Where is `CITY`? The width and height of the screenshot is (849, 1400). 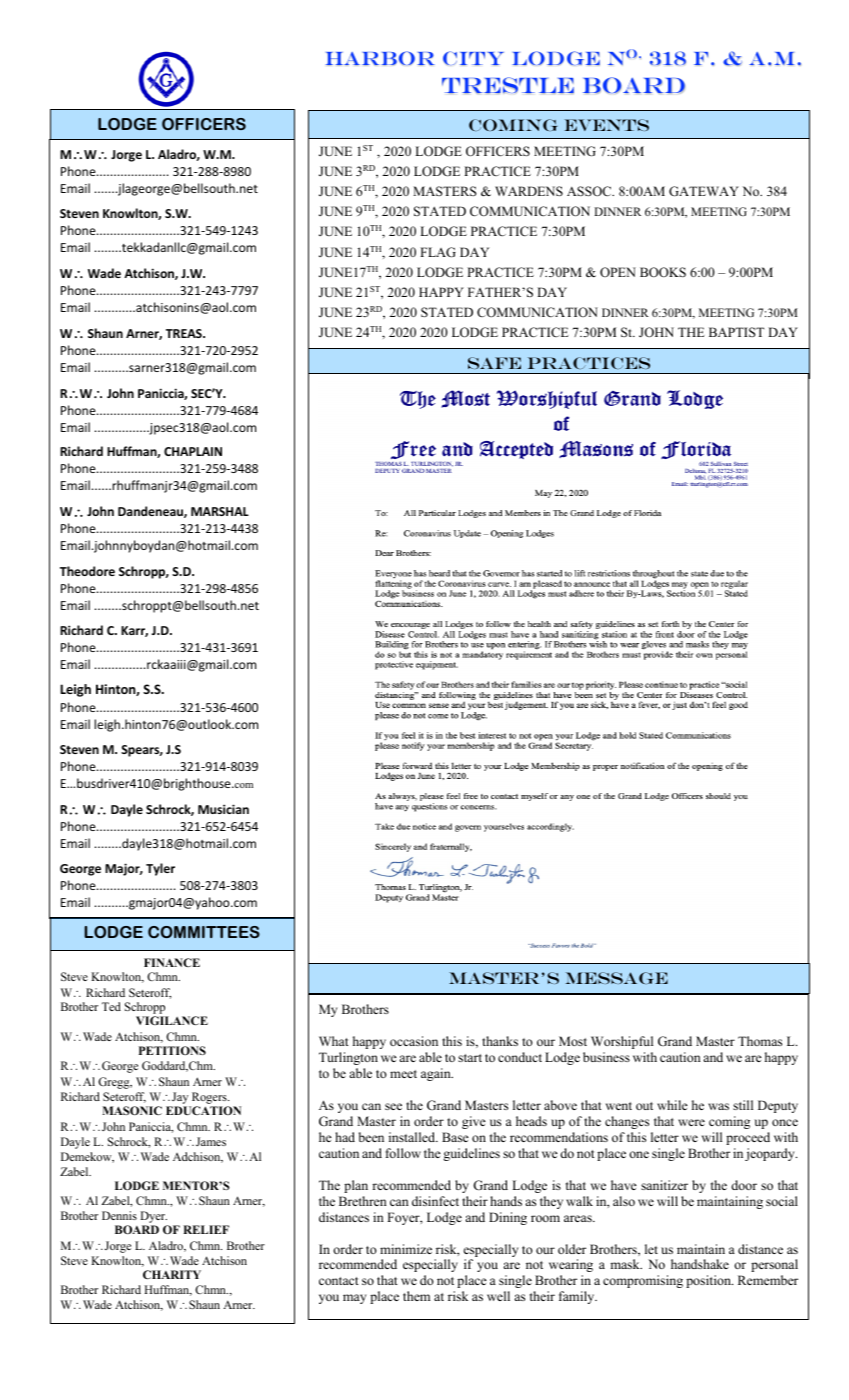 CITY is located at coordinates (473, 58).
